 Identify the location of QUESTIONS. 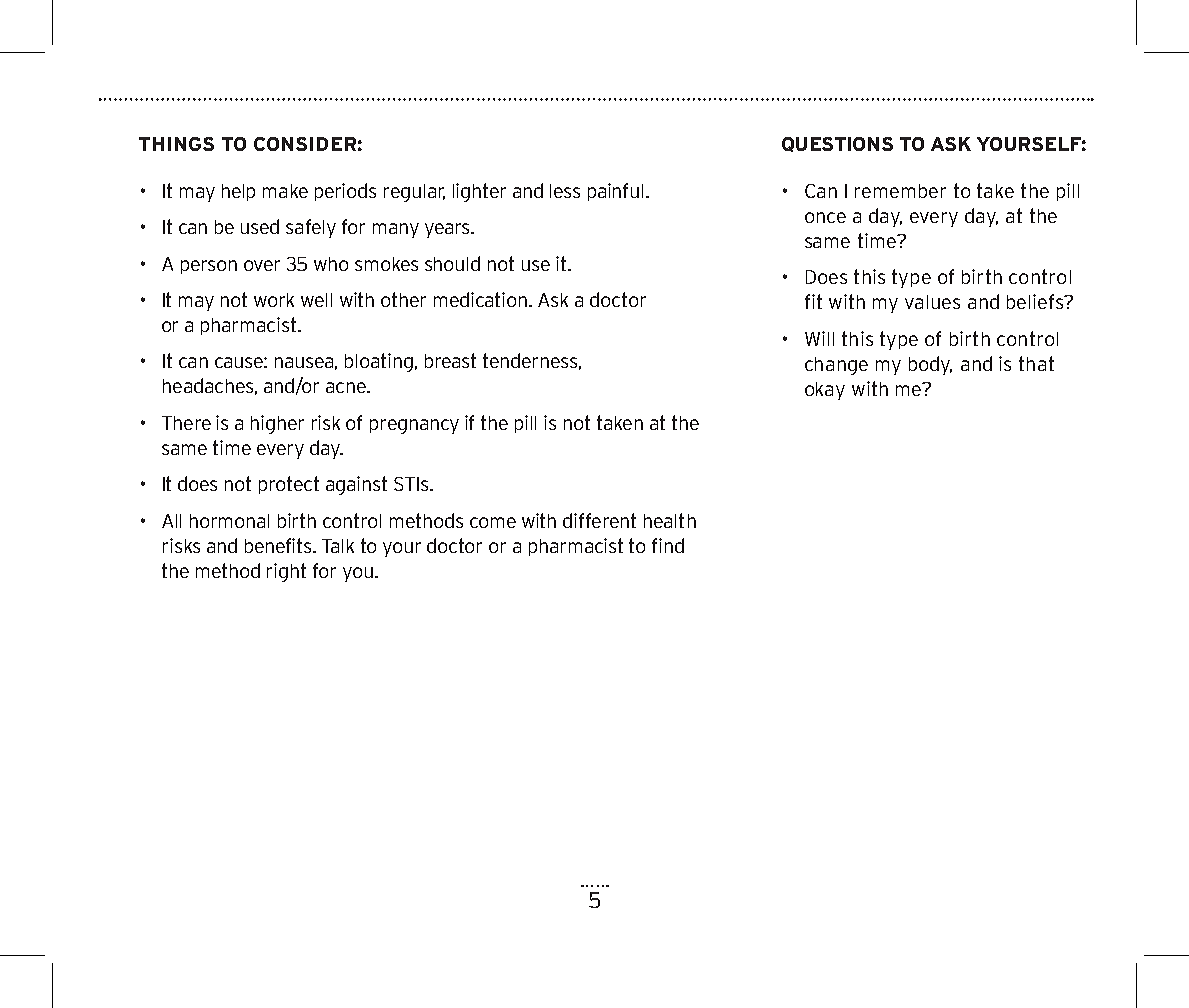
(837, 144).
